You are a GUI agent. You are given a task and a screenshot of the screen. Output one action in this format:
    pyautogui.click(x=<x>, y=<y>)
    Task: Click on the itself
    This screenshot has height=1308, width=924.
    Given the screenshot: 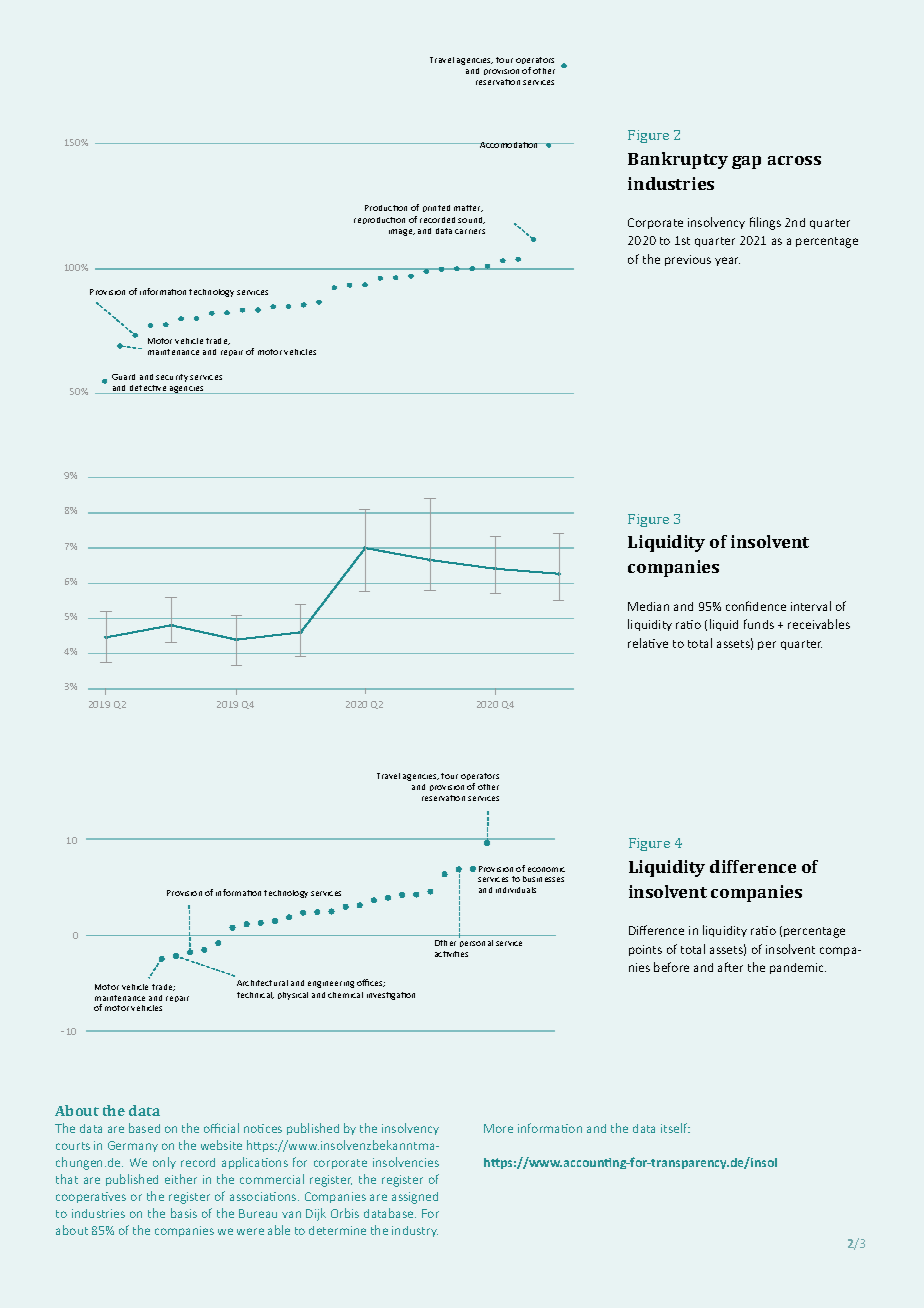 What is the action you would take?
    pyautogui.click(x=675, y=1128)
